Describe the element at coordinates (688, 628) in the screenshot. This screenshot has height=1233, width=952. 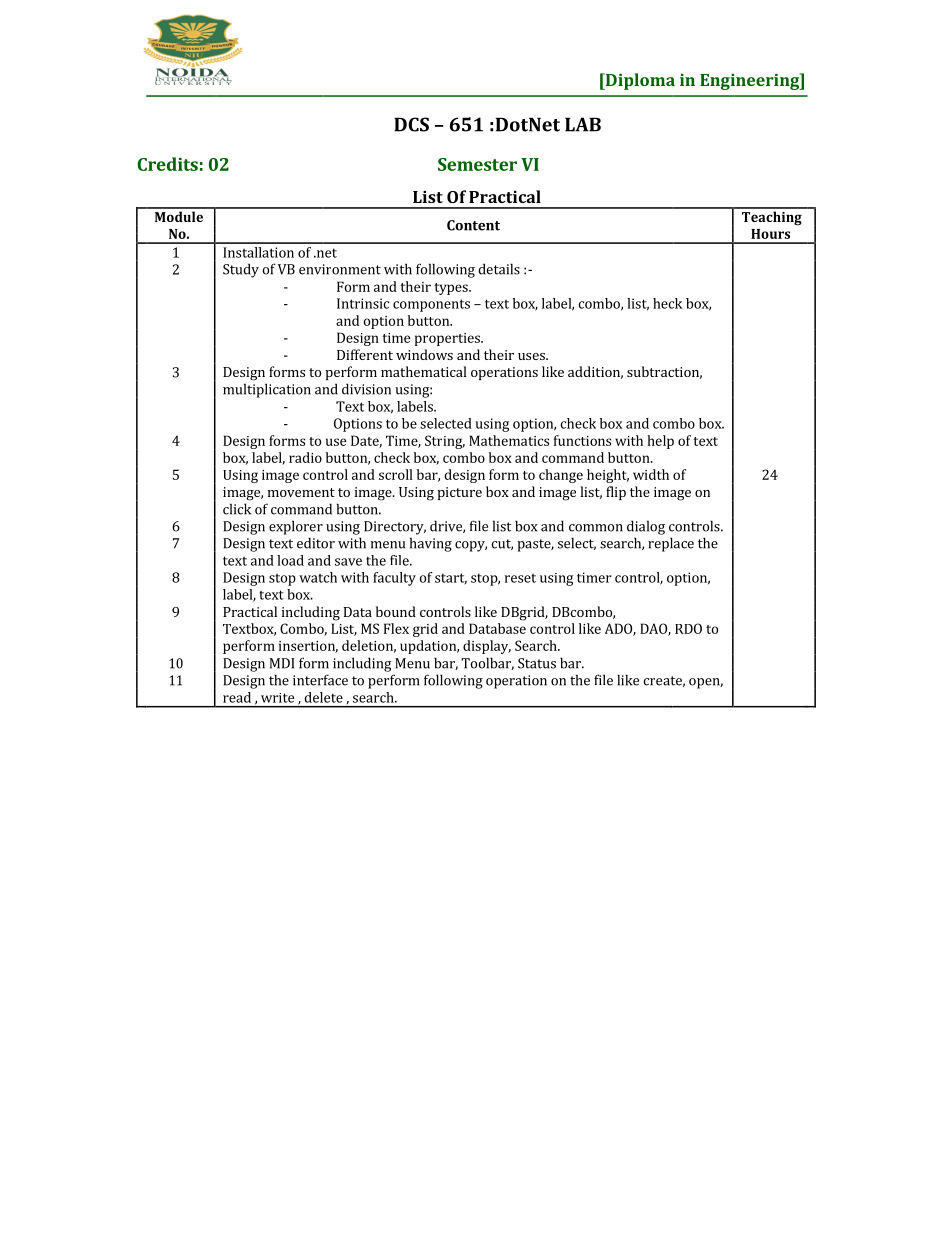
I see `RDO` at that location.
